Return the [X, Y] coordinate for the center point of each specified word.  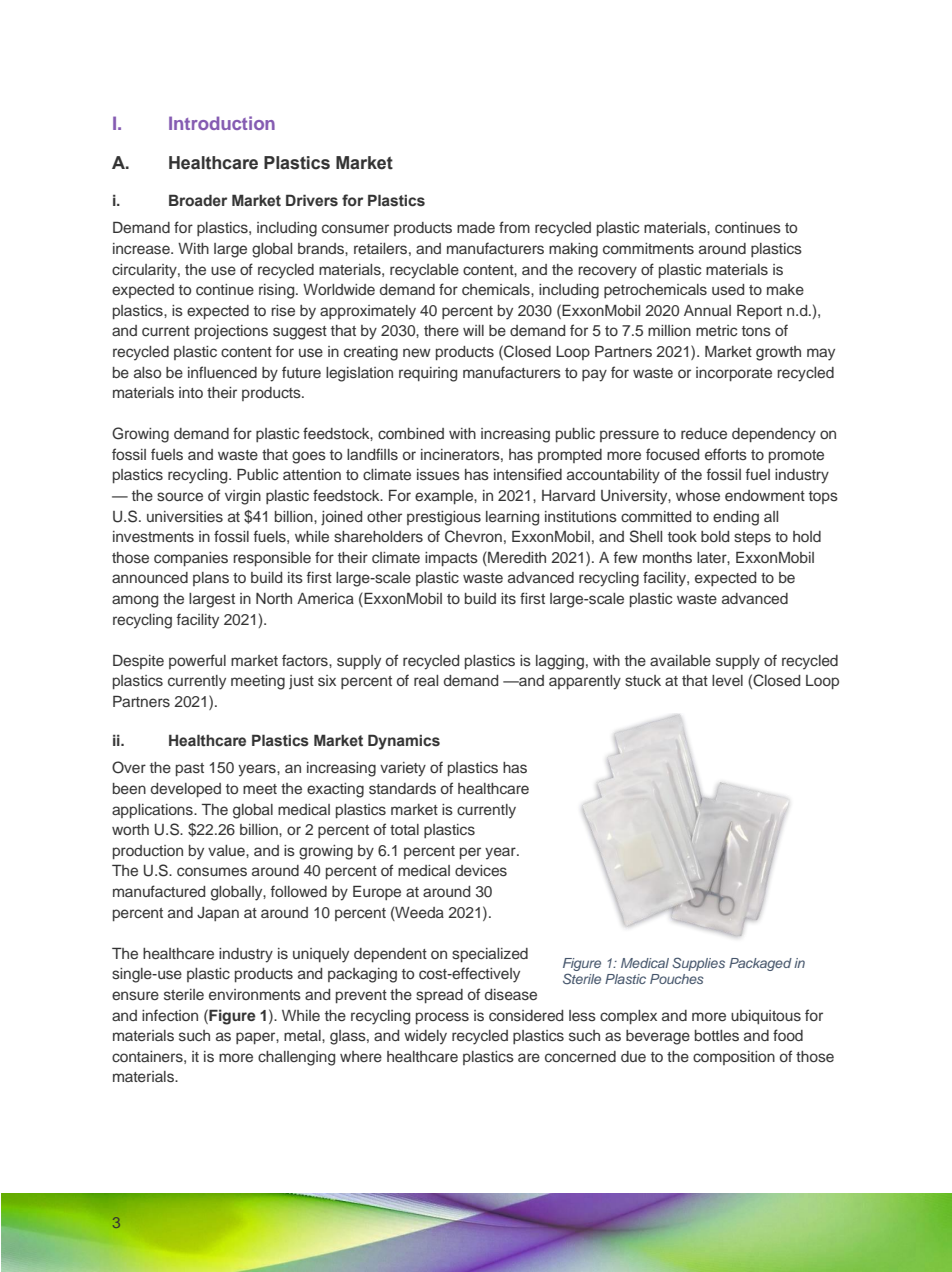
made [476, 227]
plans [211, 579]
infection [170, 1015]
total [404, 829]
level [727, 680]
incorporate [734, 374]
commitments [648, 248]
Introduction [222, 123]
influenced [222, 372]
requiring [428, 374]
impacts [451, 559]
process [442, 1018]
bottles [717, 1036]
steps [752, 538]
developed [186, 790]
